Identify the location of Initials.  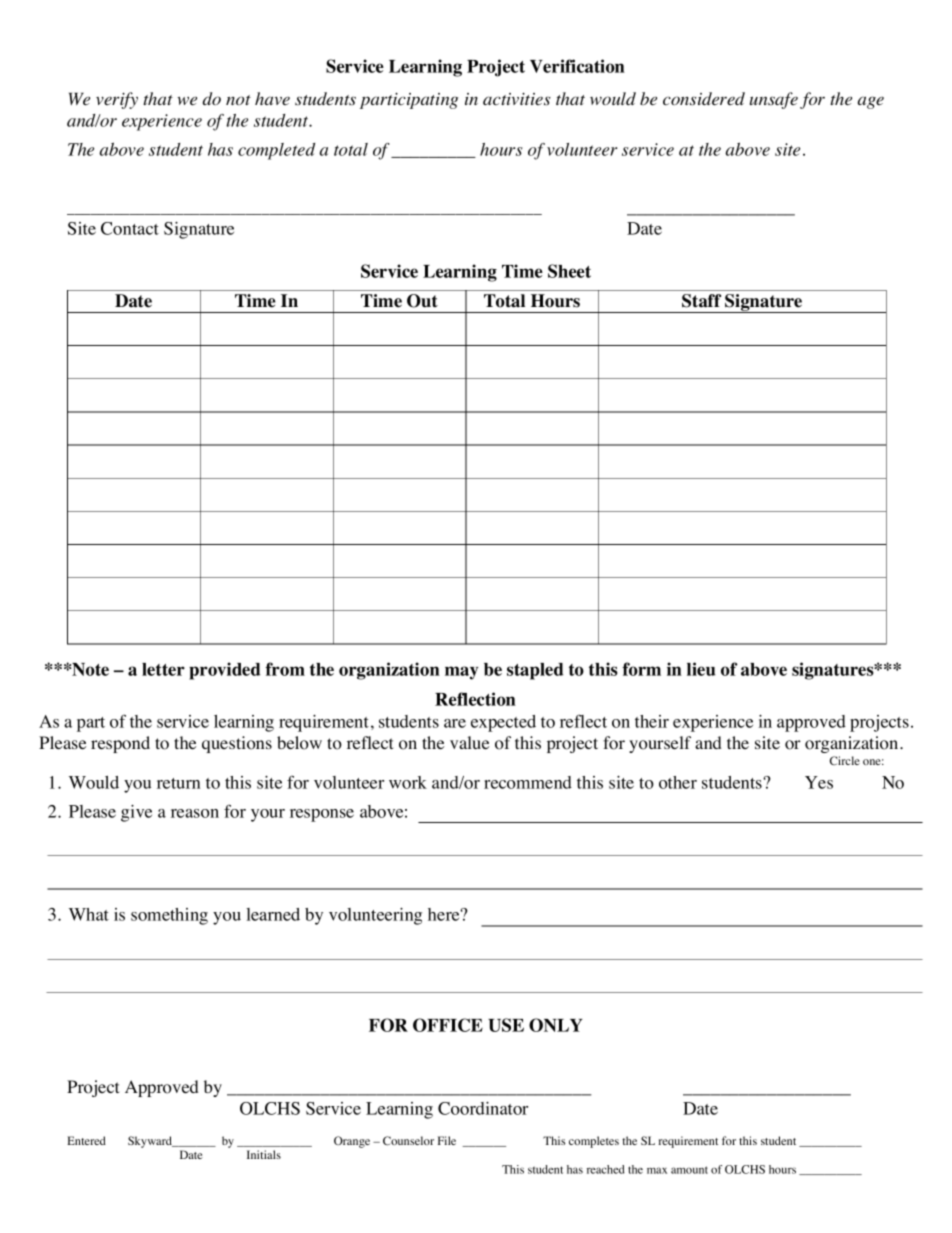
(264, 1154).
